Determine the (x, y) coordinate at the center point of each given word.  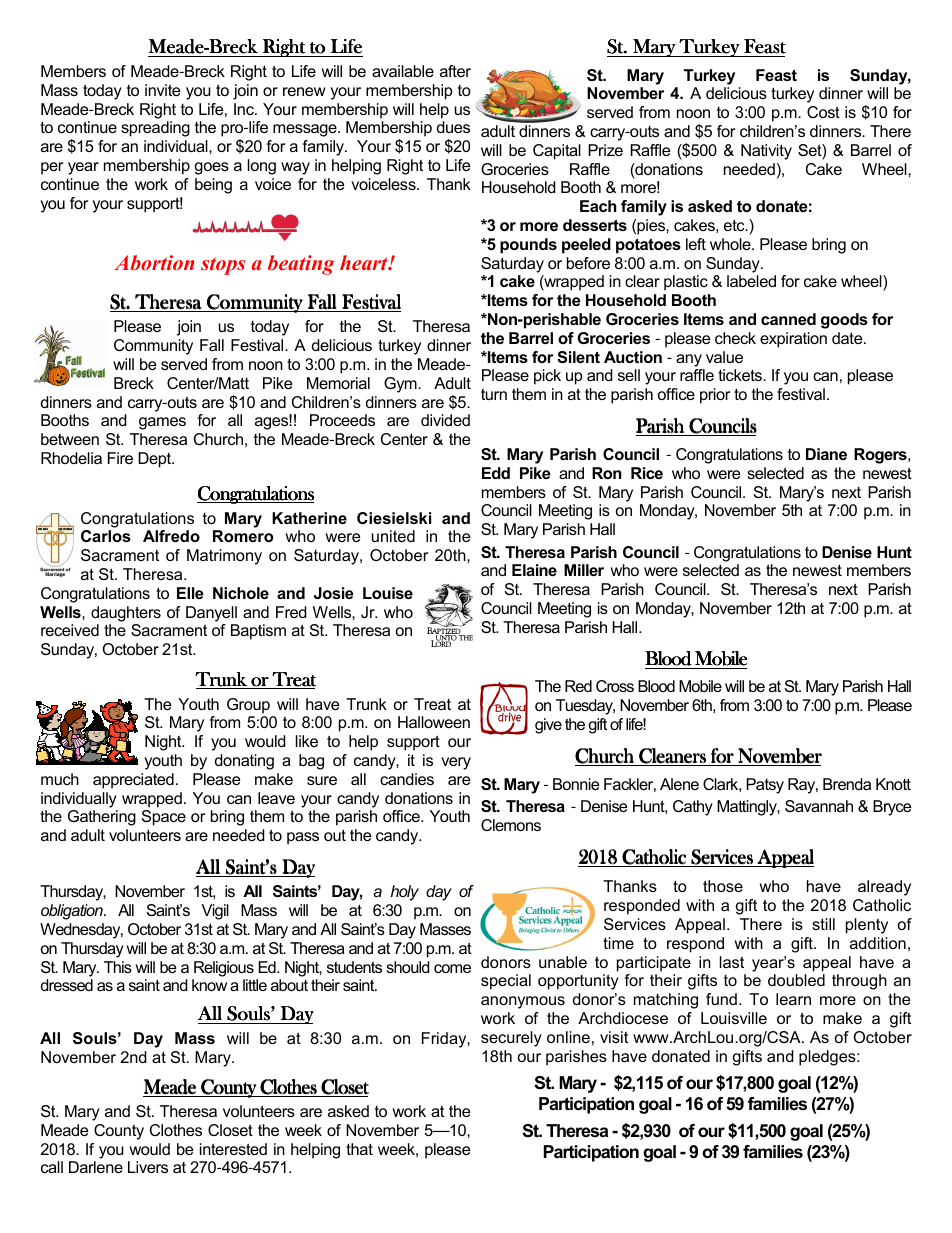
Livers (148, 1167)
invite (162, 90)
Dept (156, 460)
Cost (823, 112)
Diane (826, 454)
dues (453, 127)
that (359, 1149)
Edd (496, 473)
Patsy (765, 786)
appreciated (133, 781)
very (456, 763)
